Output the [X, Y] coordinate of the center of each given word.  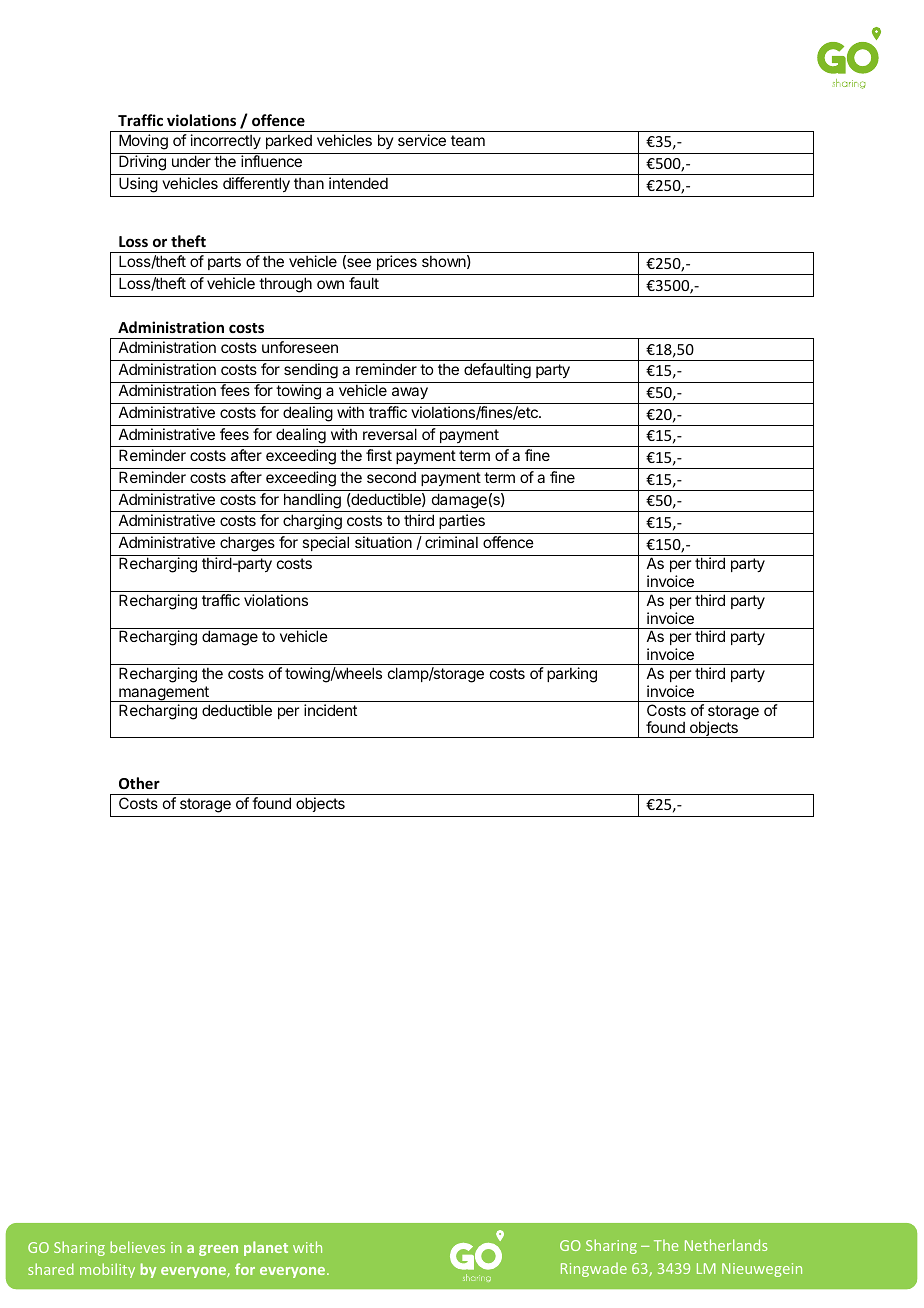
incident [330, 710]
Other [139, 783]
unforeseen [300, 347]
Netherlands [726, 1245]
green [218, 1250]
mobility [107, 1270]
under [191, 161]
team [468, 140]
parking [572, 675]
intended [358, 183]
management [164, 694]
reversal [390, 434]
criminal [451, 542]
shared [51, 1269]
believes [137, 1247]
